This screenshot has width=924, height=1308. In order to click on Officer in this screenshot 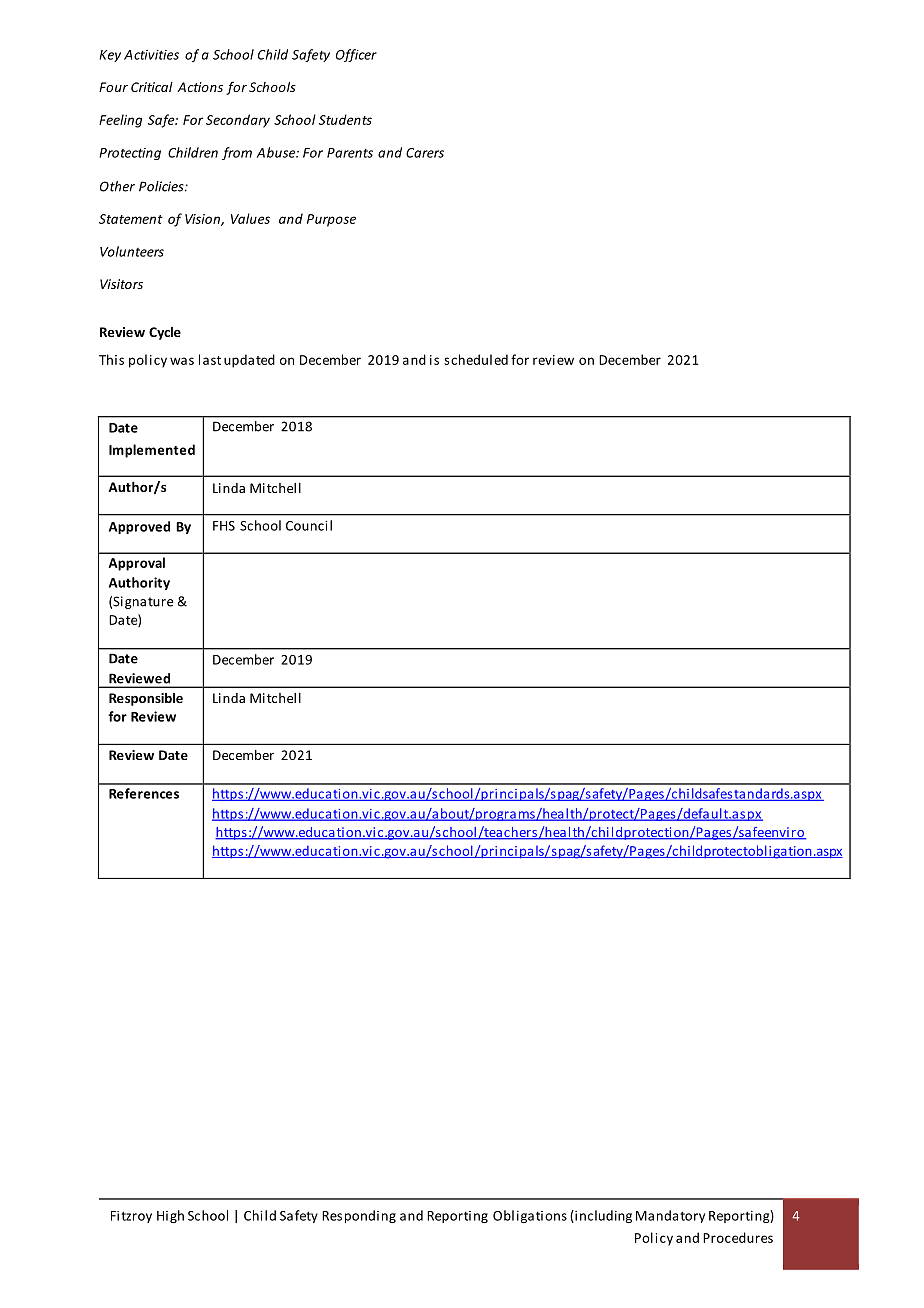, I will do `click(356, 55)`.
